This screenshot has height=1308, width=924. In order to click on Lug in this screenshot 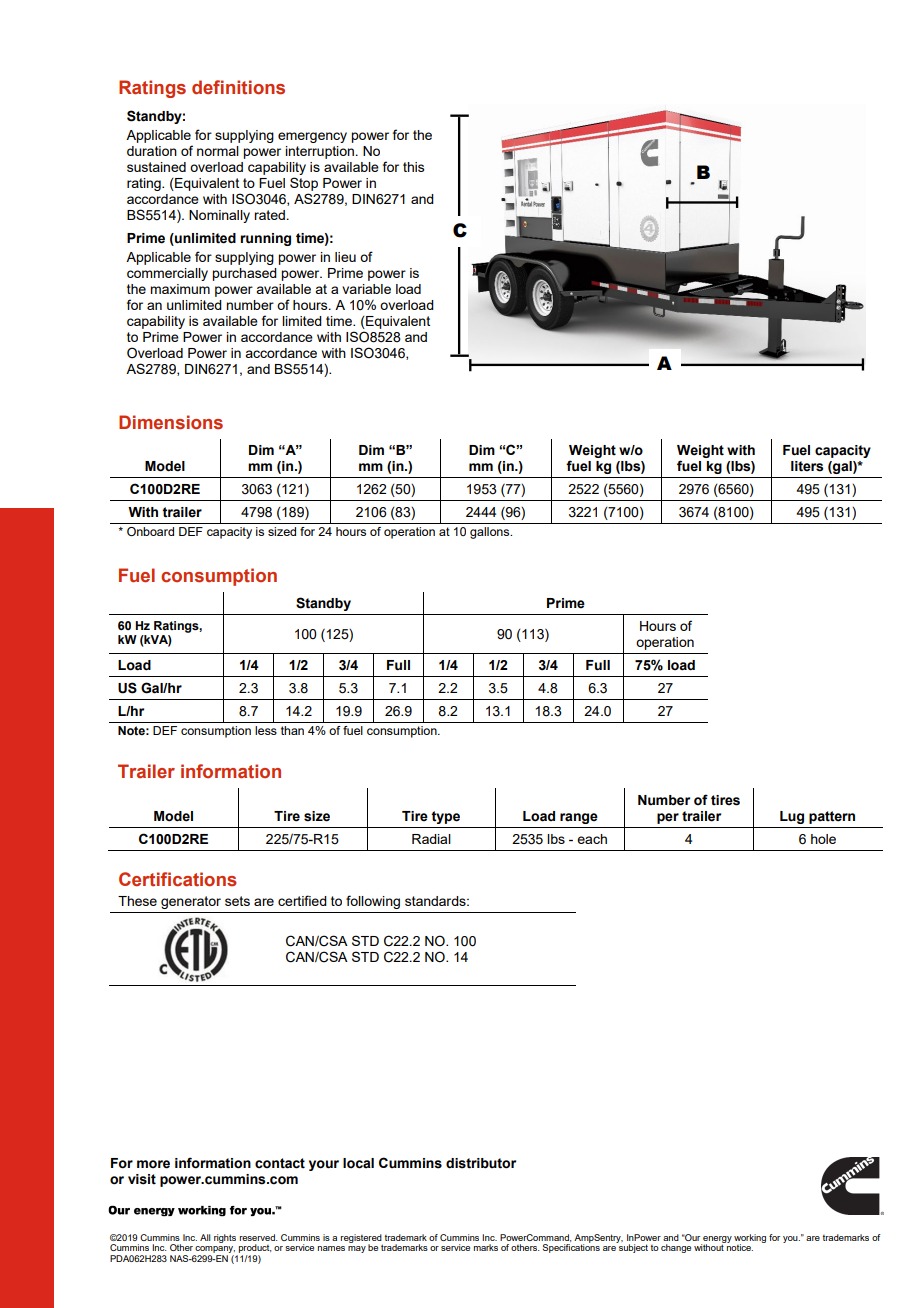, I will do `click(792, 817)`.
